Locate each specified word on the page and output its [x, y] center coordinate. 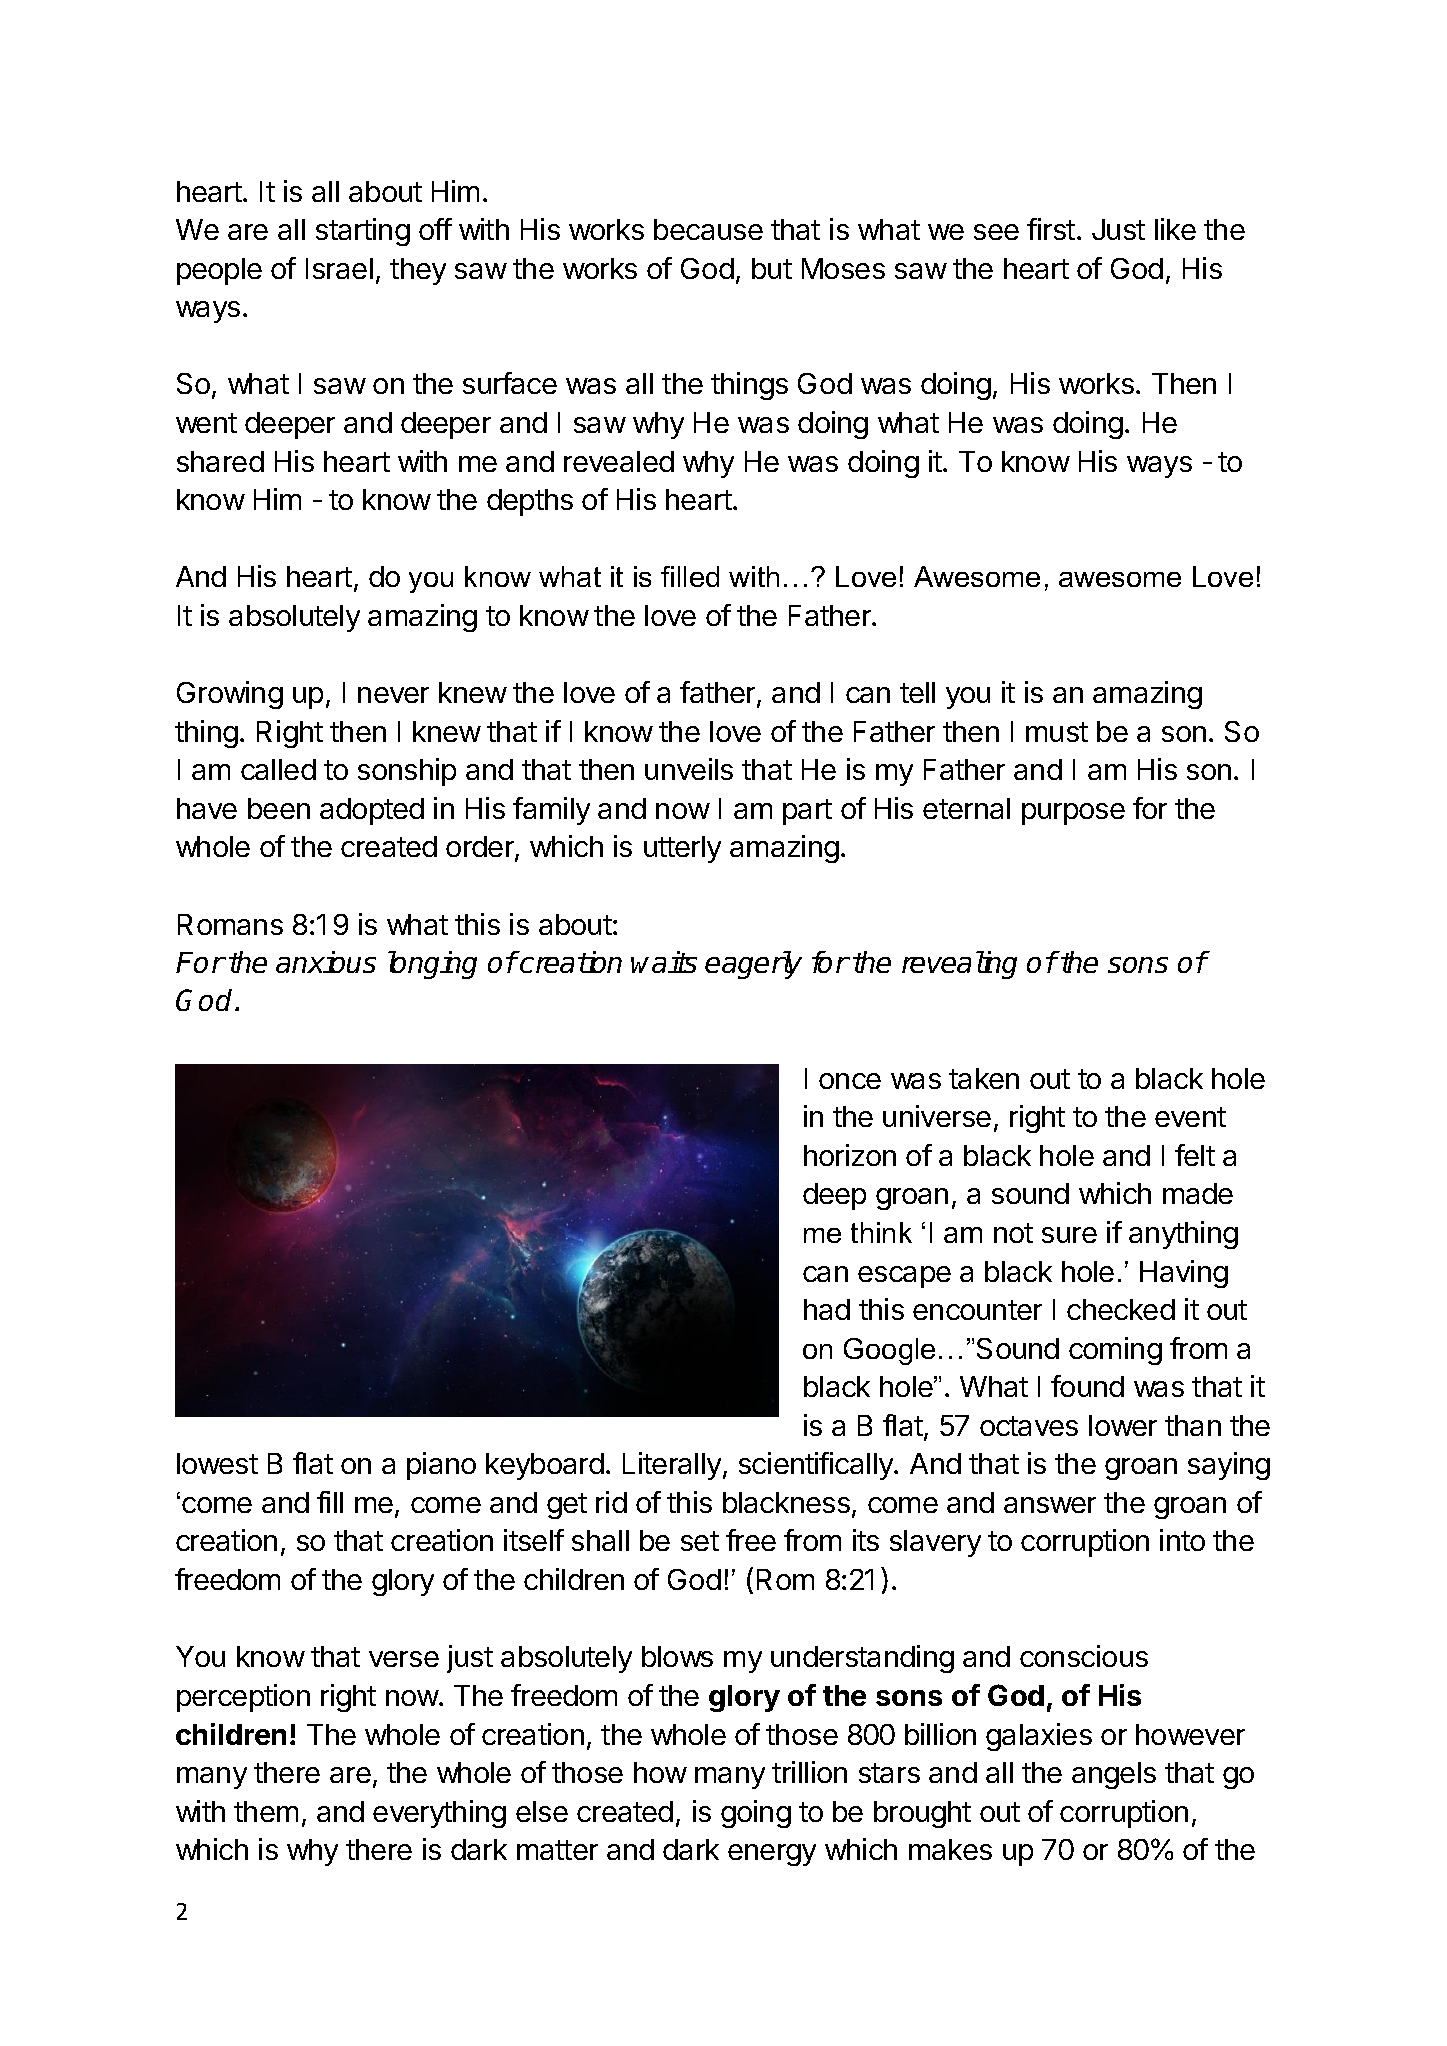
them [266, 1811]
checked [1121, 1309]
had [827, 1309]
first [1051, 229]
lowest [217, 1463]
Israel [339, 268]
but [772, 268]
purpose [1073, 814]
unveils [689, 769]
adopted [372, 811]
